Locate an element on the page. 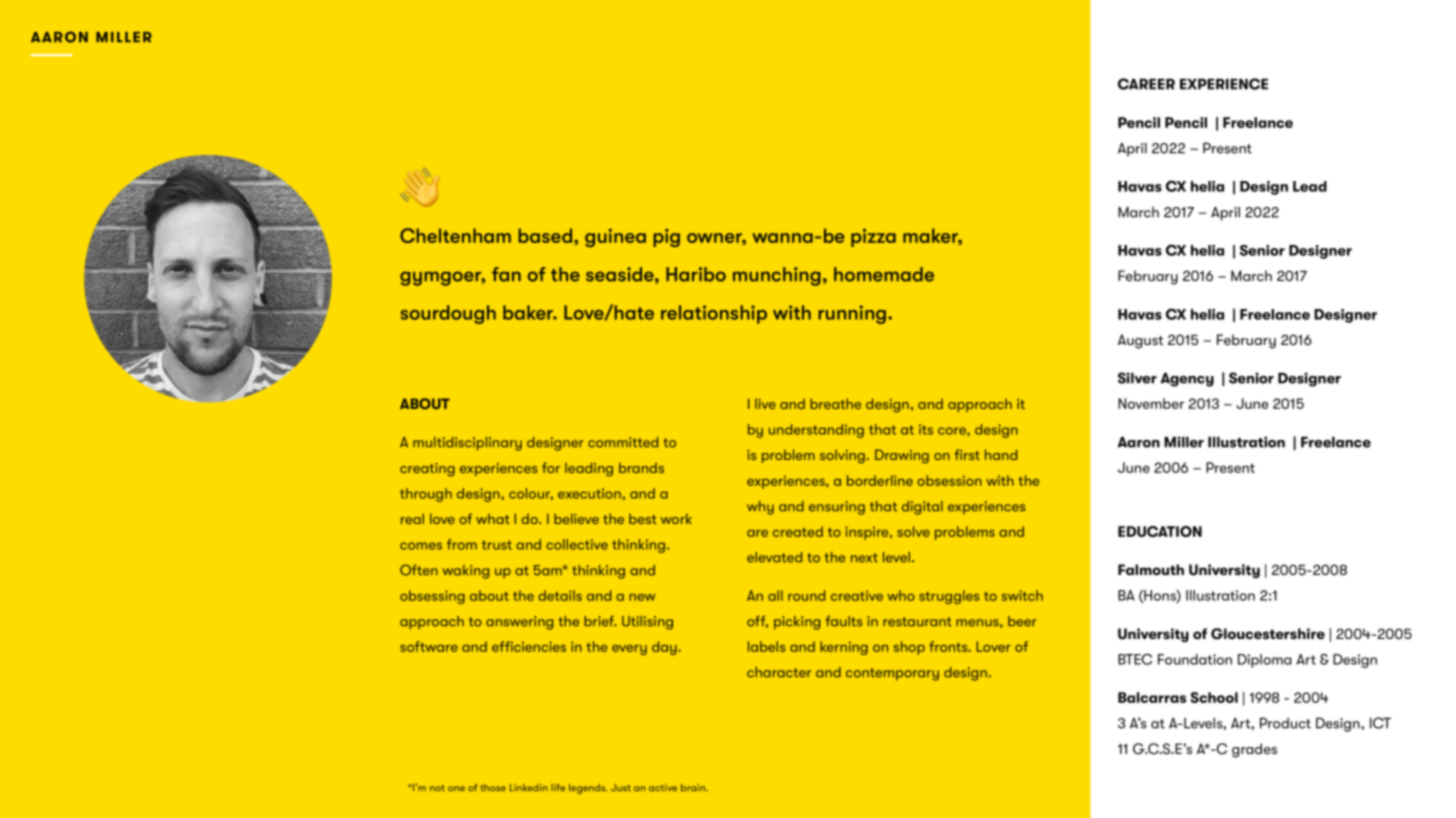 The width and height of the image is (1456, 818). based is located at coordinates (545, 235).
